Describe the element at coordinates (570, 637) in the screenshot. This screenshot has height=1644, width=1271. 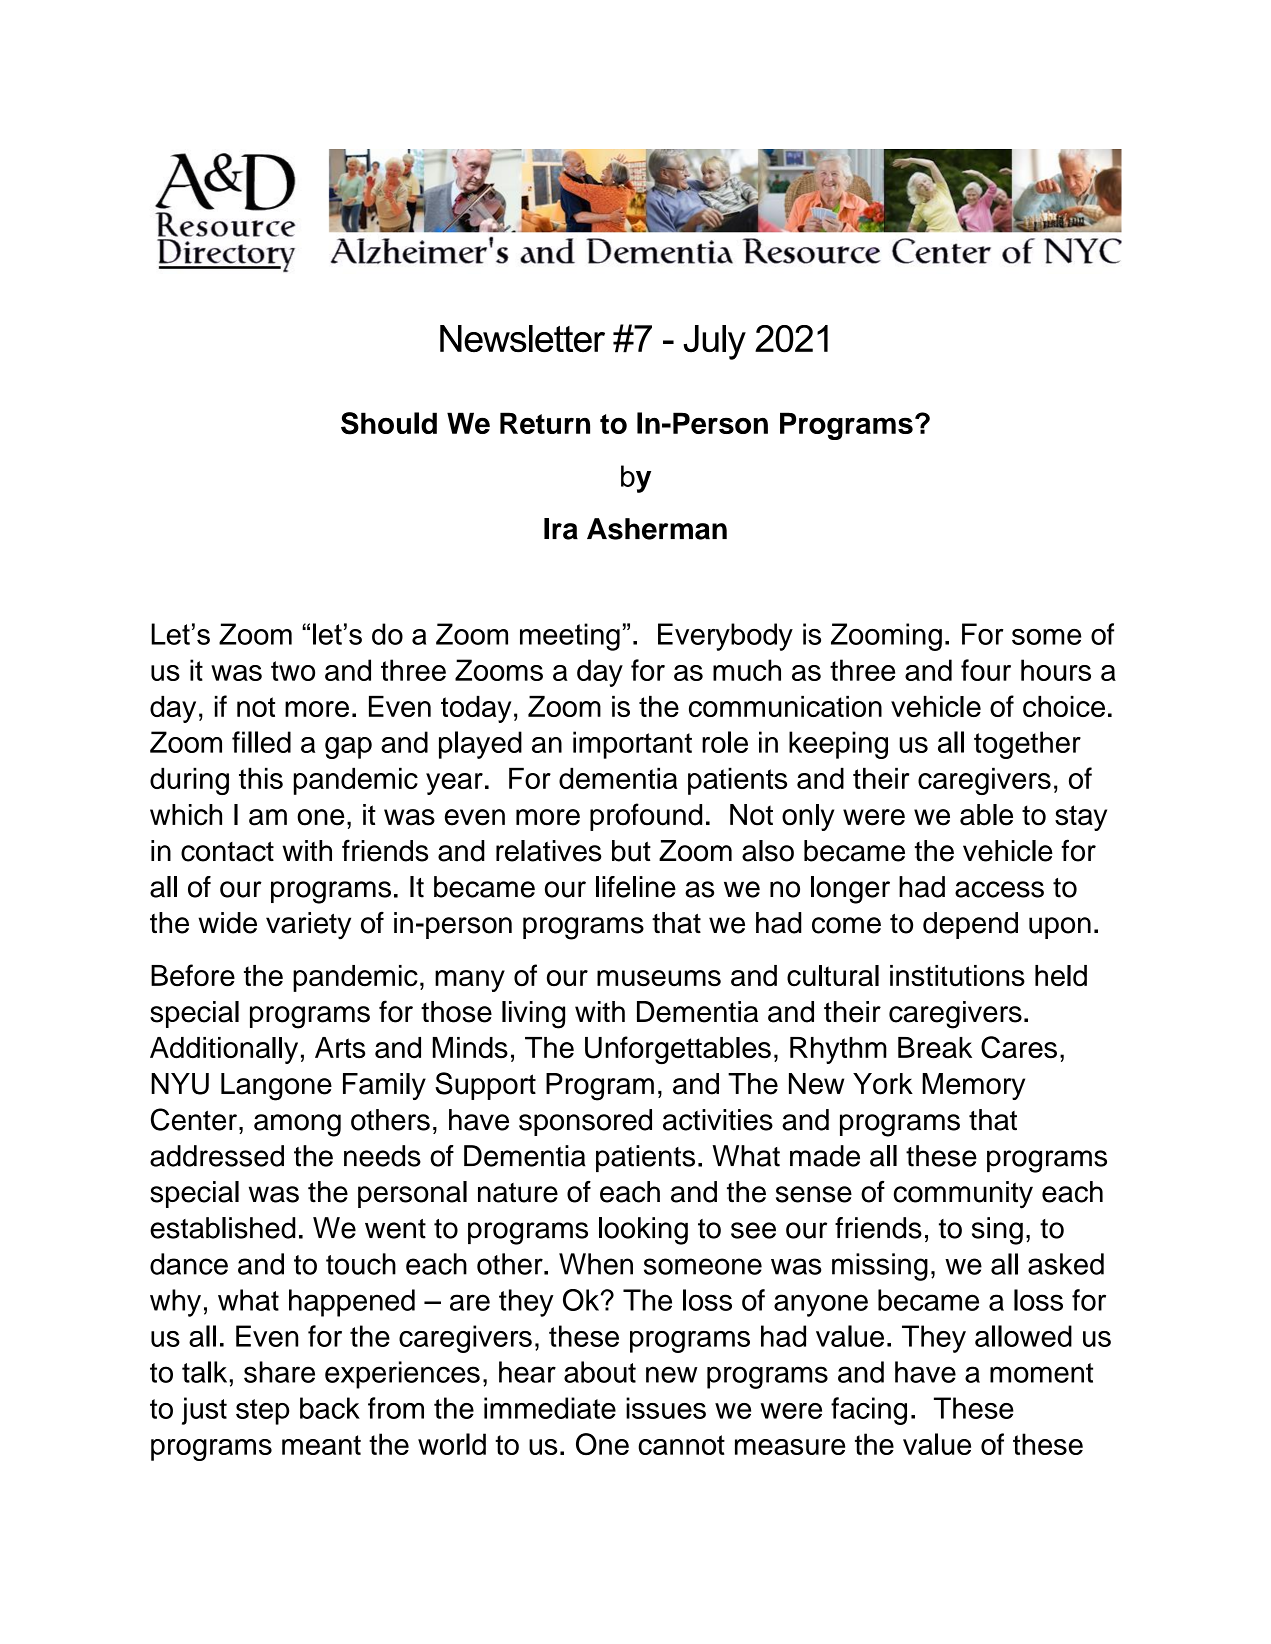
I see `meeting` at that location.
